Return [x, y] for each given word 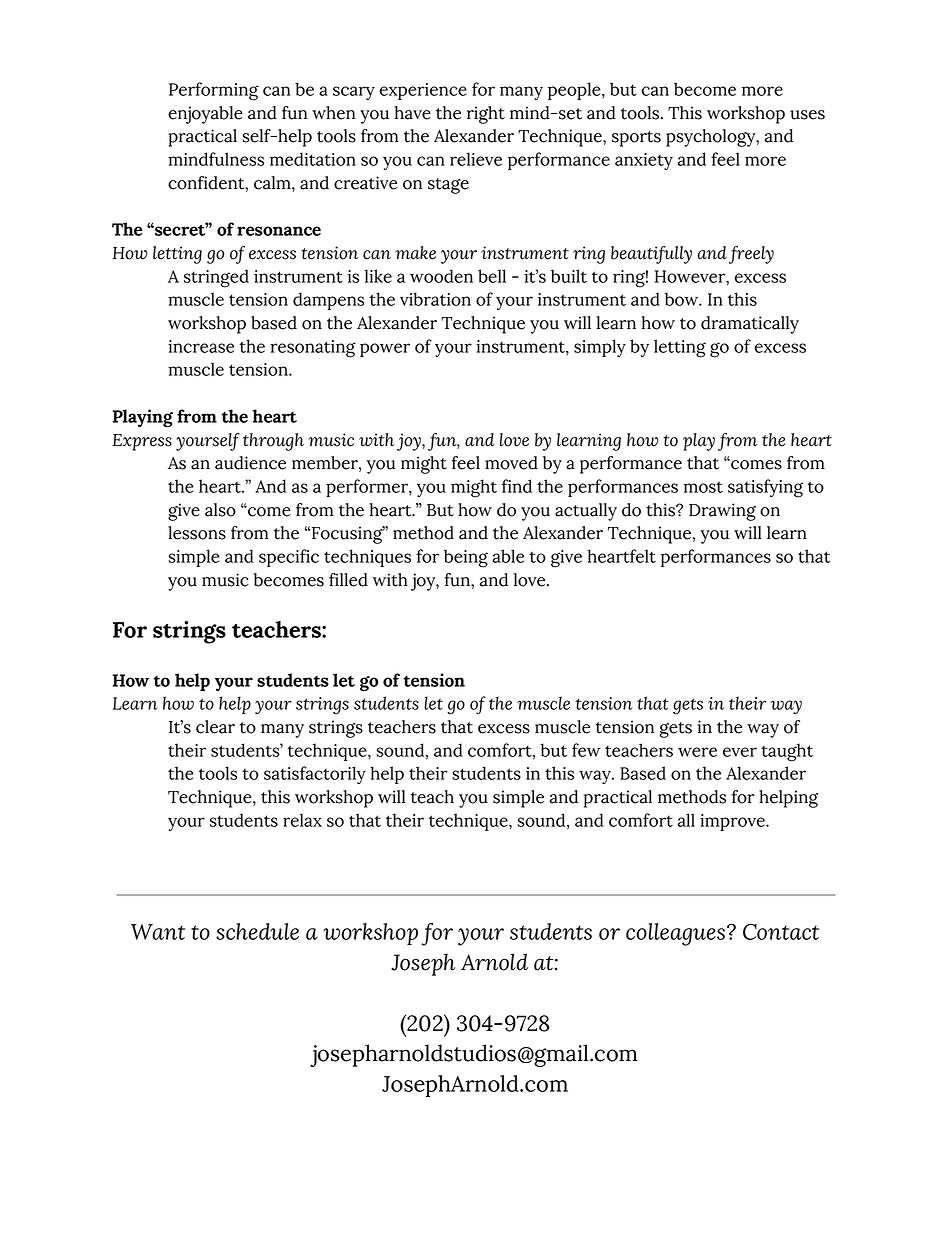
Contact [781, 932]
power [385, 350]
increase [201, 346]
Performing [214, 91]
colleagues [675, 934]
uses [807, 115]
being [466, 558]
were [697, 752]
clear [215, 727]
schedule [257, 931]
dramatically [750, 325]
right [486, 115]
